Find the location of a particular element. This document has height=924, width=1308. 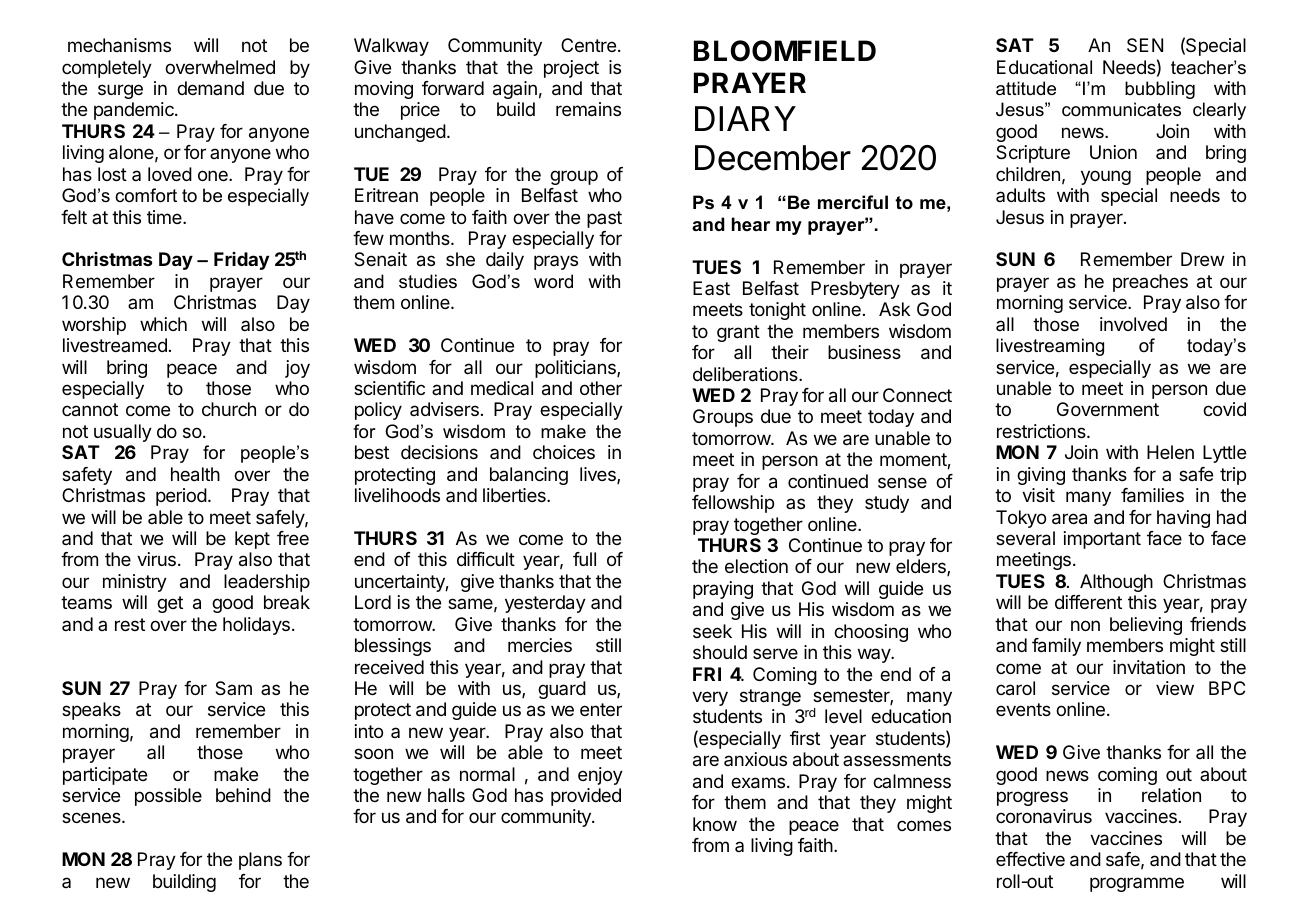

project is located at coordinates (571, 69).
